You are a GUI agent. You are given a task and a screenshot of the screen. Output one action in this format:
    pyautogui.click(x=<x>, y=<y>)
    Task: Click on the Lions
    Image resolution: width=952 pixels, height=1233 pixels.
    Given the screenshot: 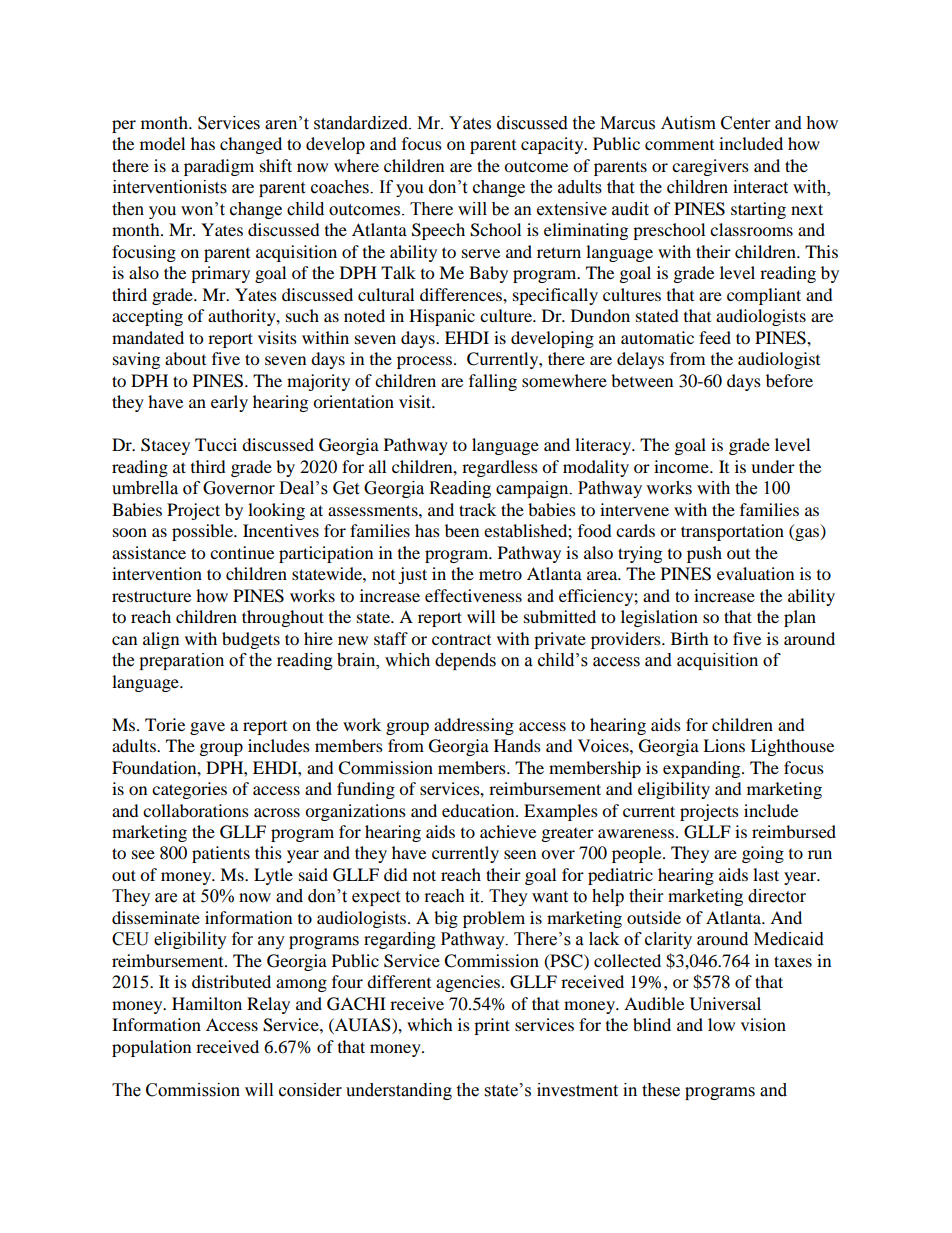 What is the action you would take?
    pyautogui.click(x=724, y=745)
